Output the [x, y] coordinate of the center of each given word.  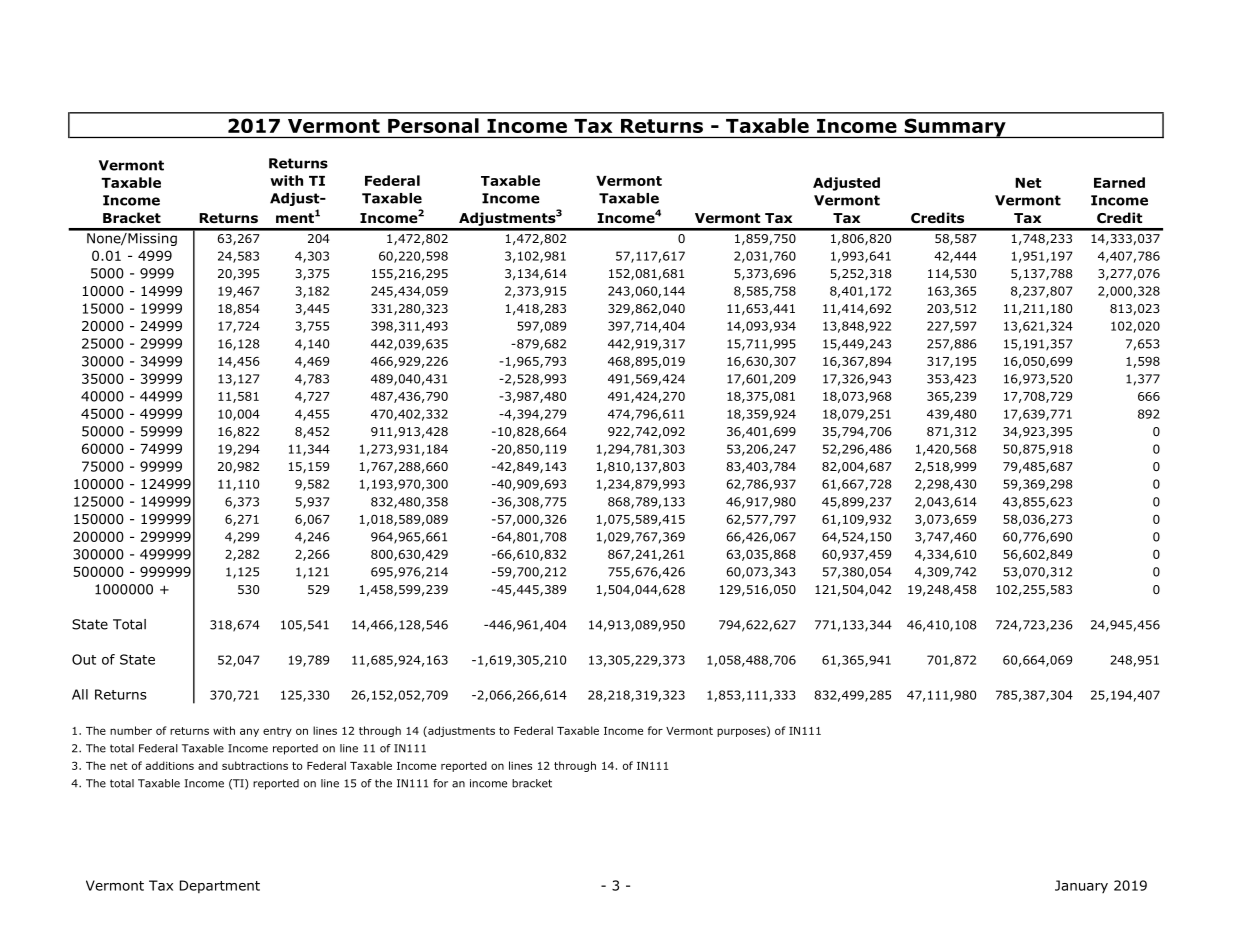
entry [277, 732]
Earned [1119, 182]
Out [84, 659]
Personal [433, 125]
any [249, 732]
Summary [955, 128]
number [131, 730]
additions [170, 765]
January [1081, 886]
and [208, 765]
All [80, 694]
